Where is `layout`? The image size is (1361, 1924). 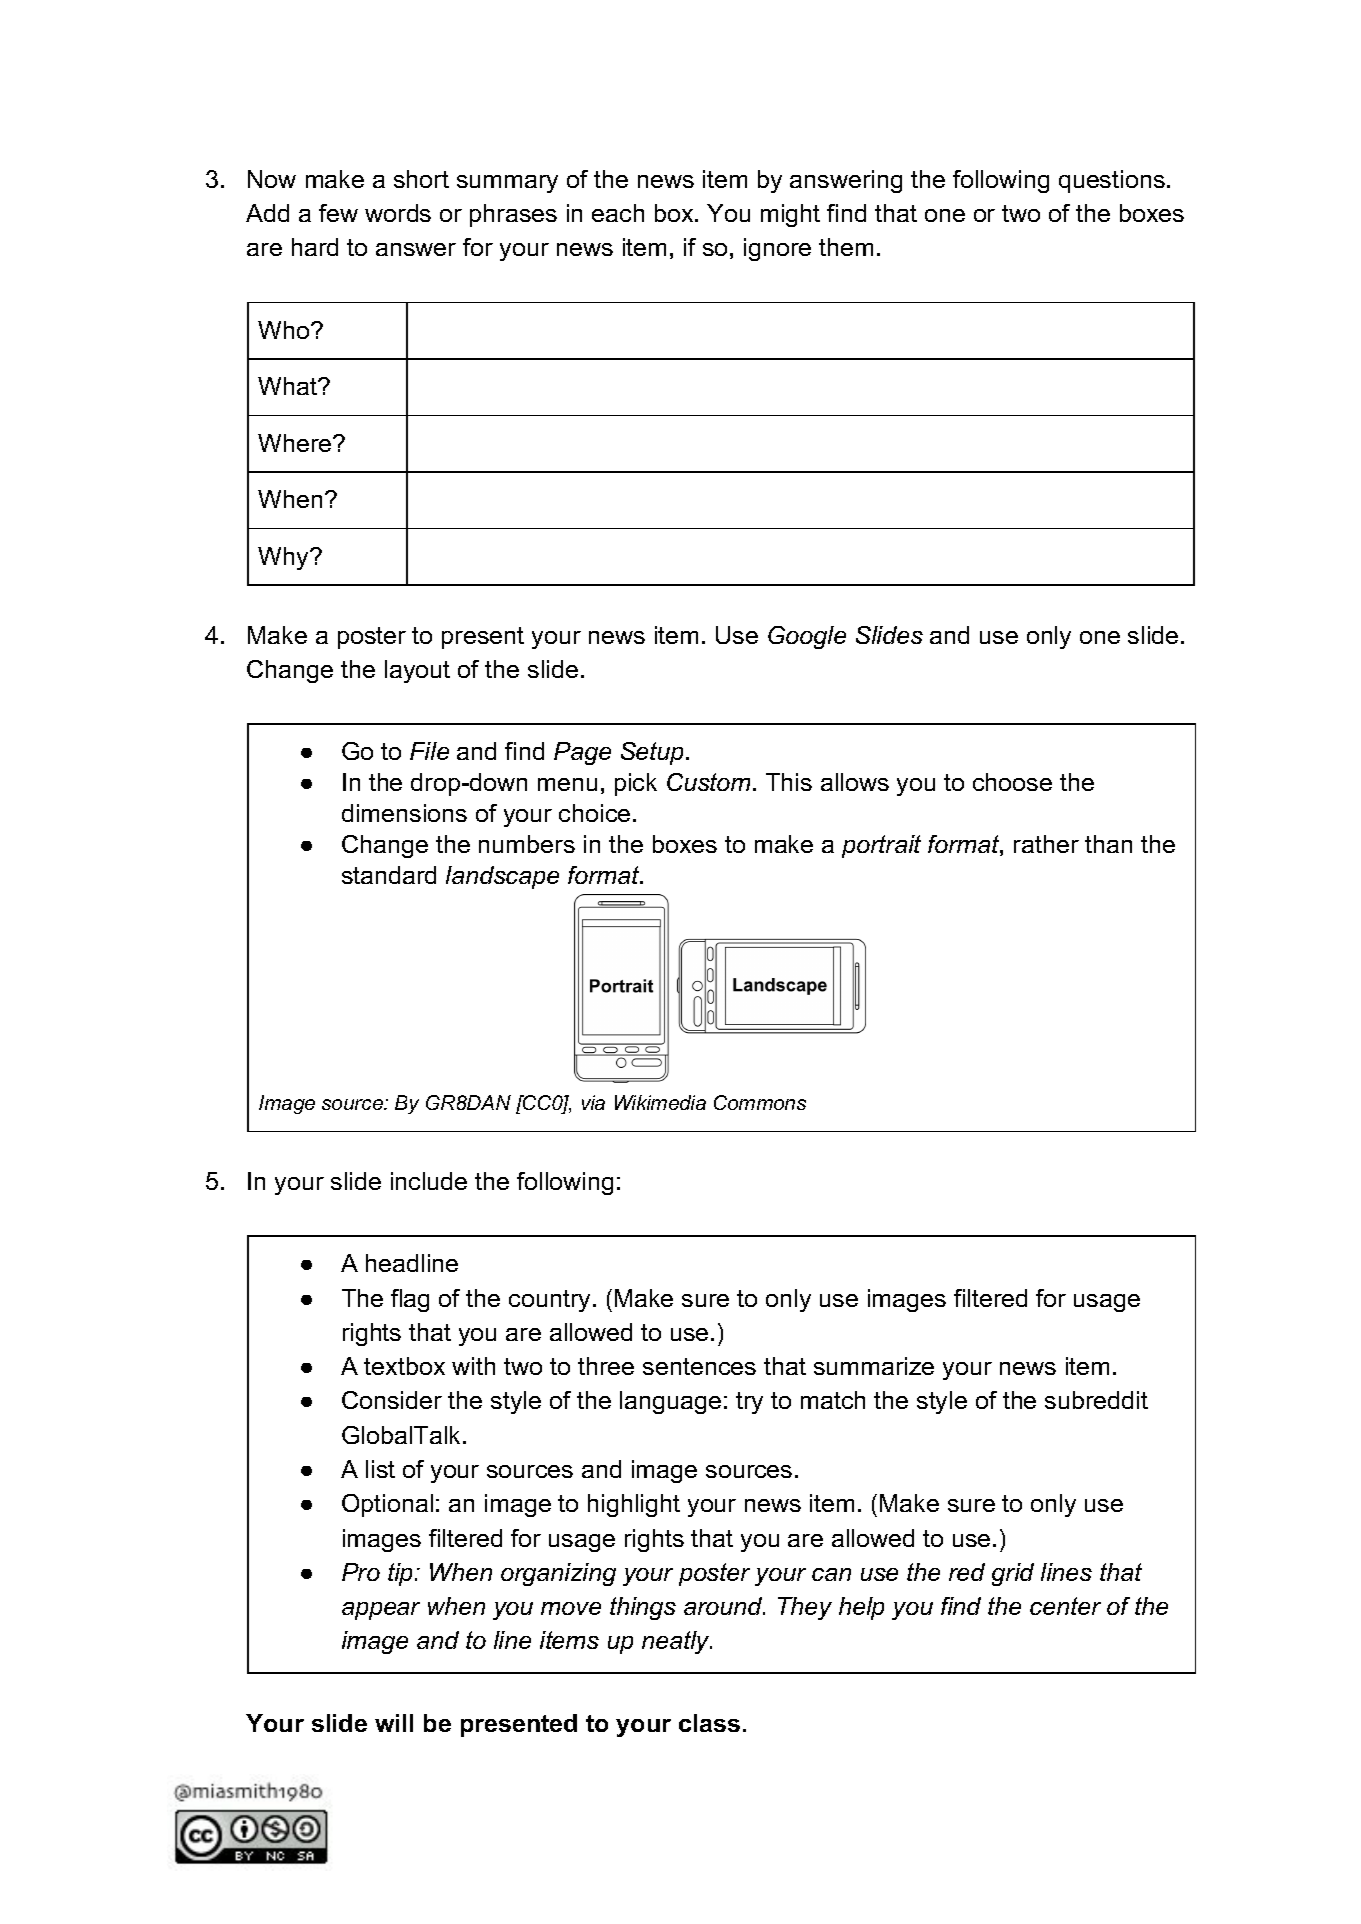
layout is located at coordinates (417, 671).
